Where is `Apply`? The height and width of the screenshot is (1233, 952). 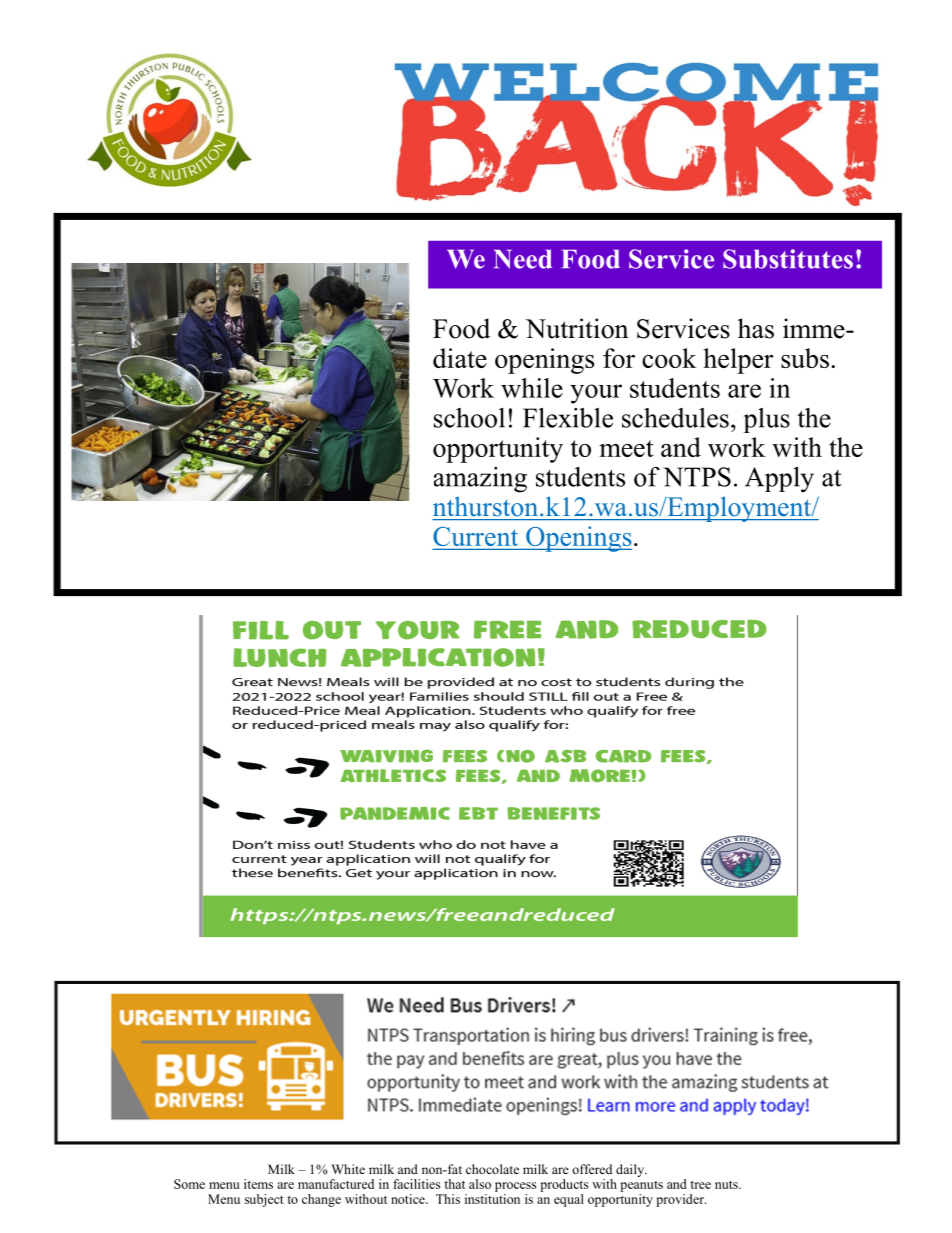
Apply is located at coordinates (779, 480).
